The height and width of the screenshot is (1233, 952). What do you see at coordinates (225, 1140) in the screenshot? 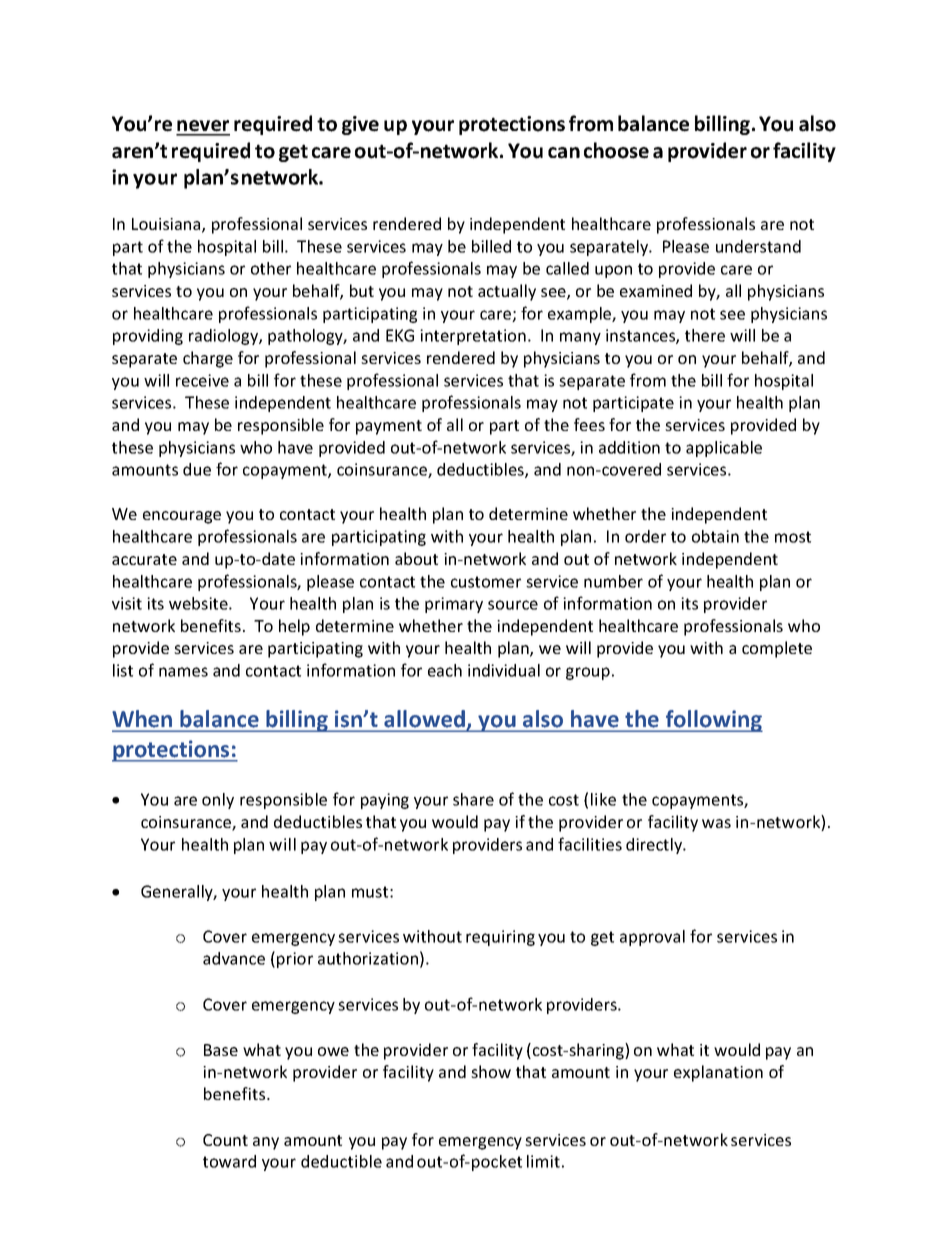
I see `Count` at bounding box center [225, 1140].
